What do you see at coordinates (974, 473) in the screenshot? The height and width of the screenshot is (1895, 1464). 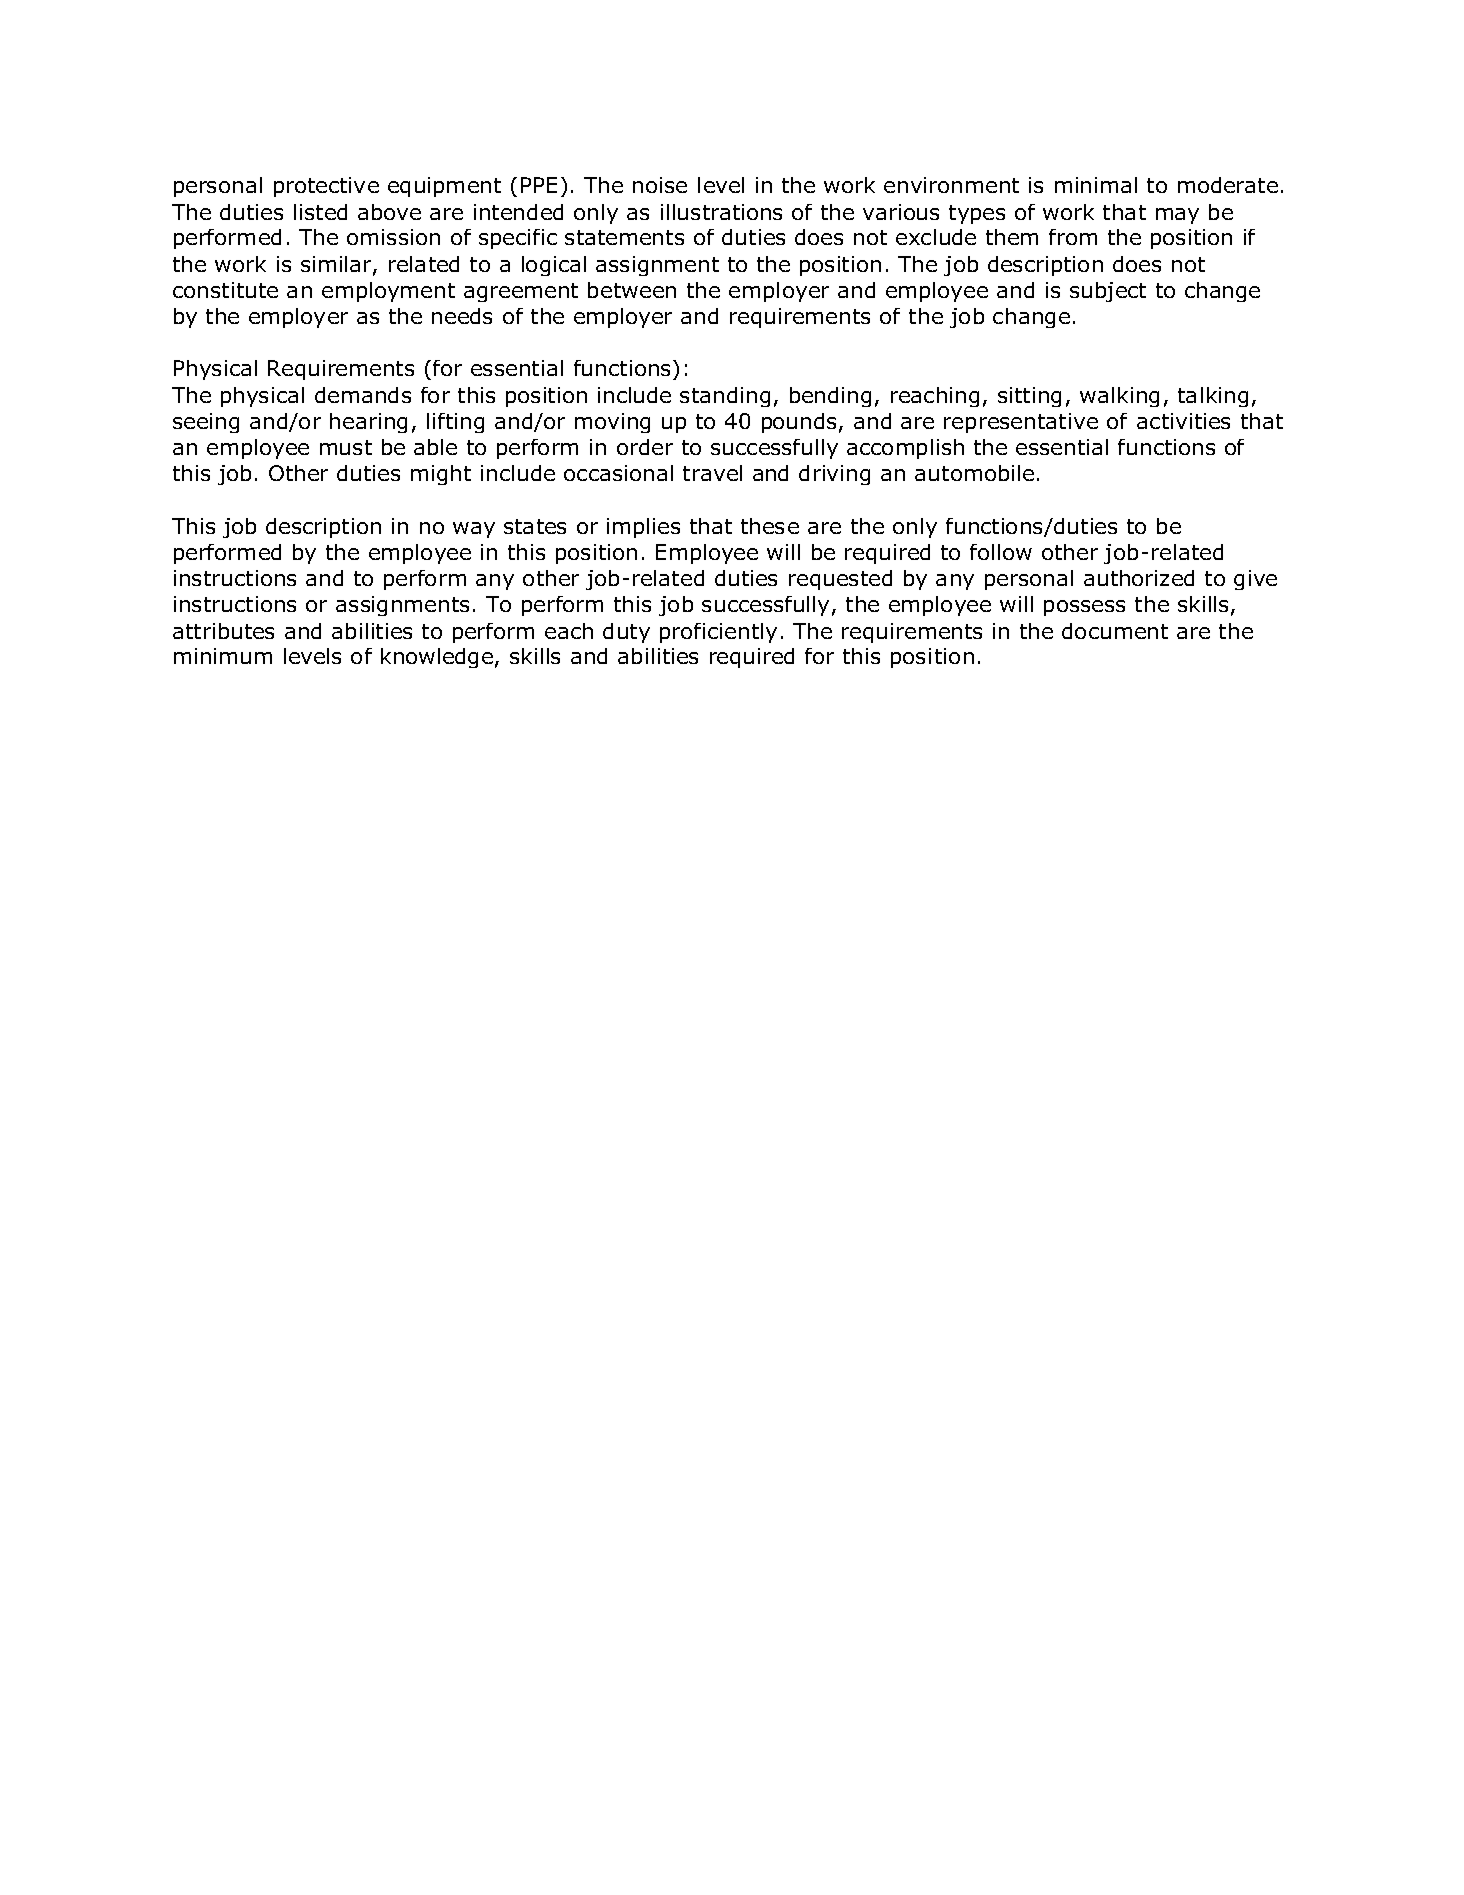 I see `automobile` at bounding box center [974, 473].
